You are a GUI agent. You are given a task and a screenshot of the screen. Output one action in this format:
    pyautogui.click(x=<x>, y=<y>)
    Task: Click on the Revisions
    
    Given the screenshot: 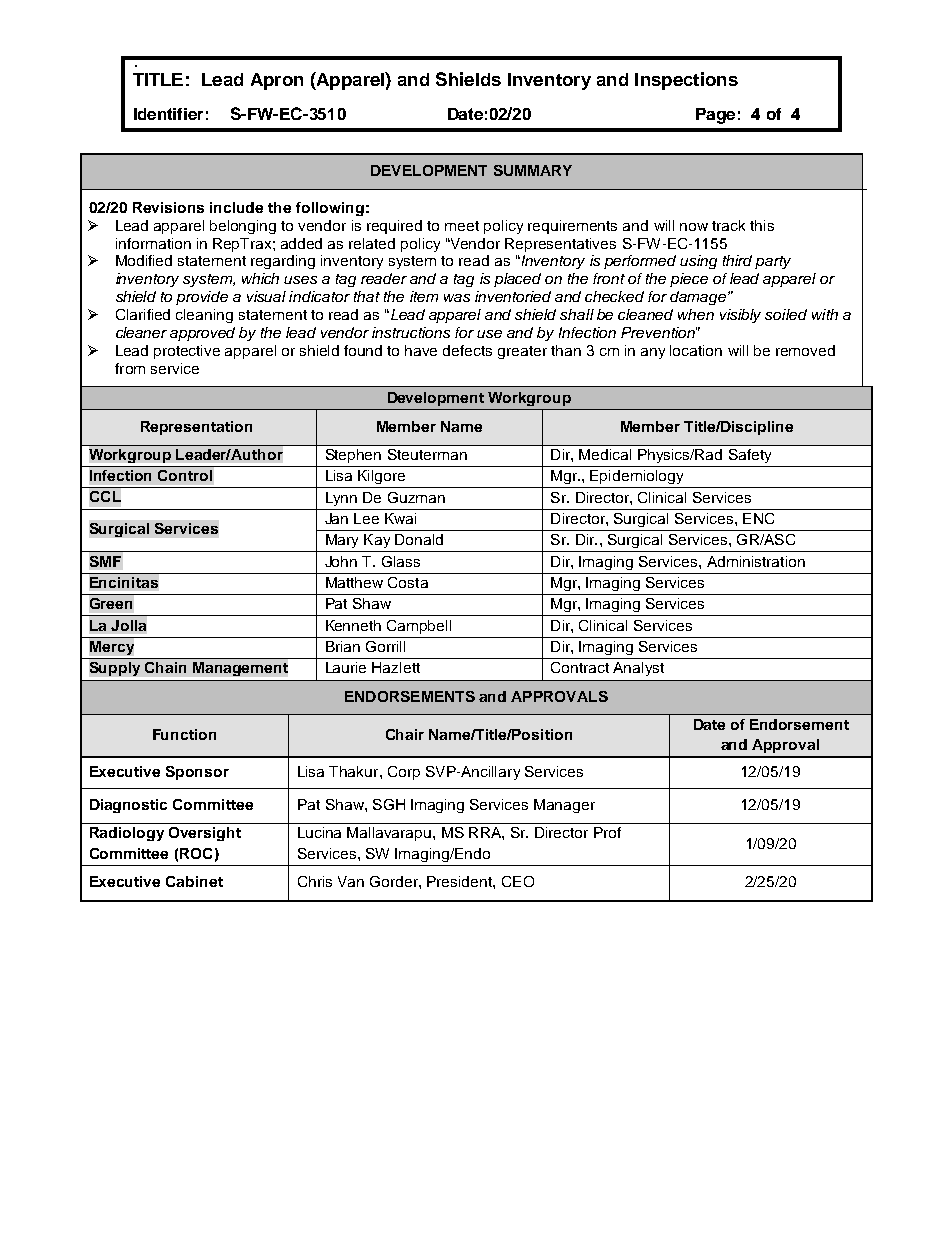 What is the action you would take?
    pyautogui.click(x=168, y=207)
